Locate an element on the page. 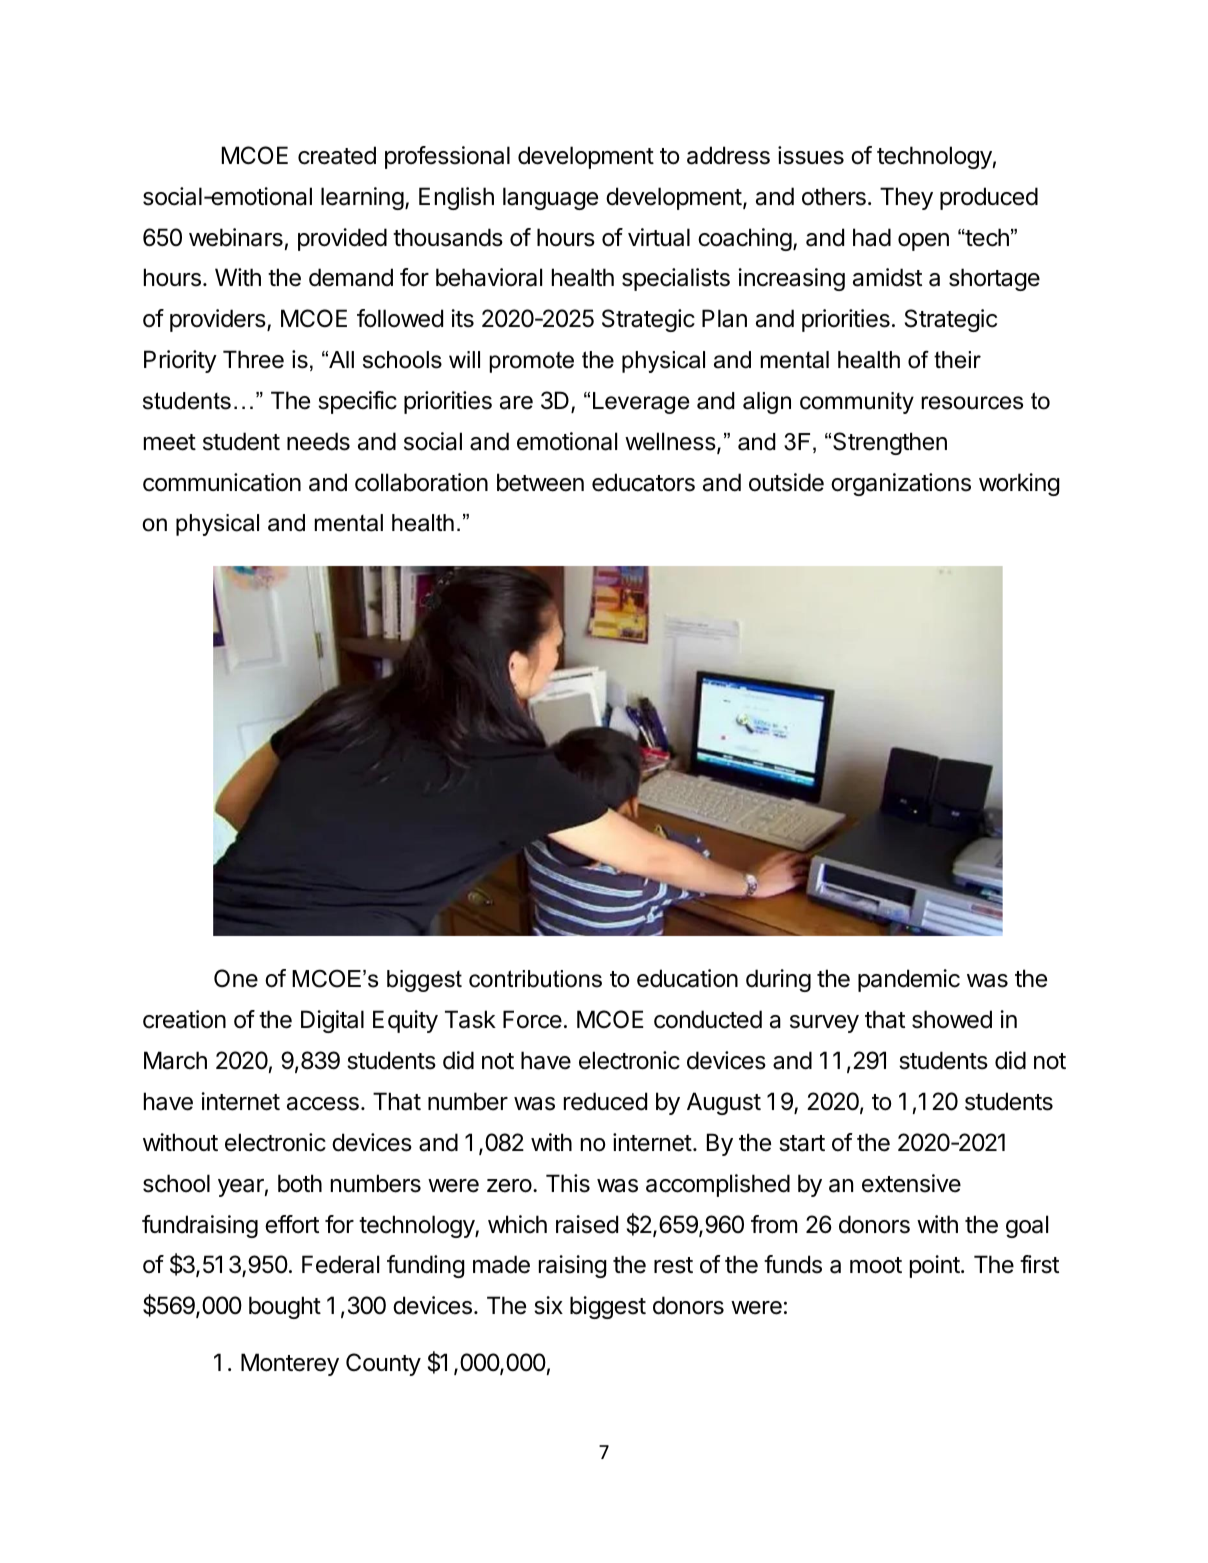 The image size is (1208, 1563). Leverage is located at coordinates (641, 403).
